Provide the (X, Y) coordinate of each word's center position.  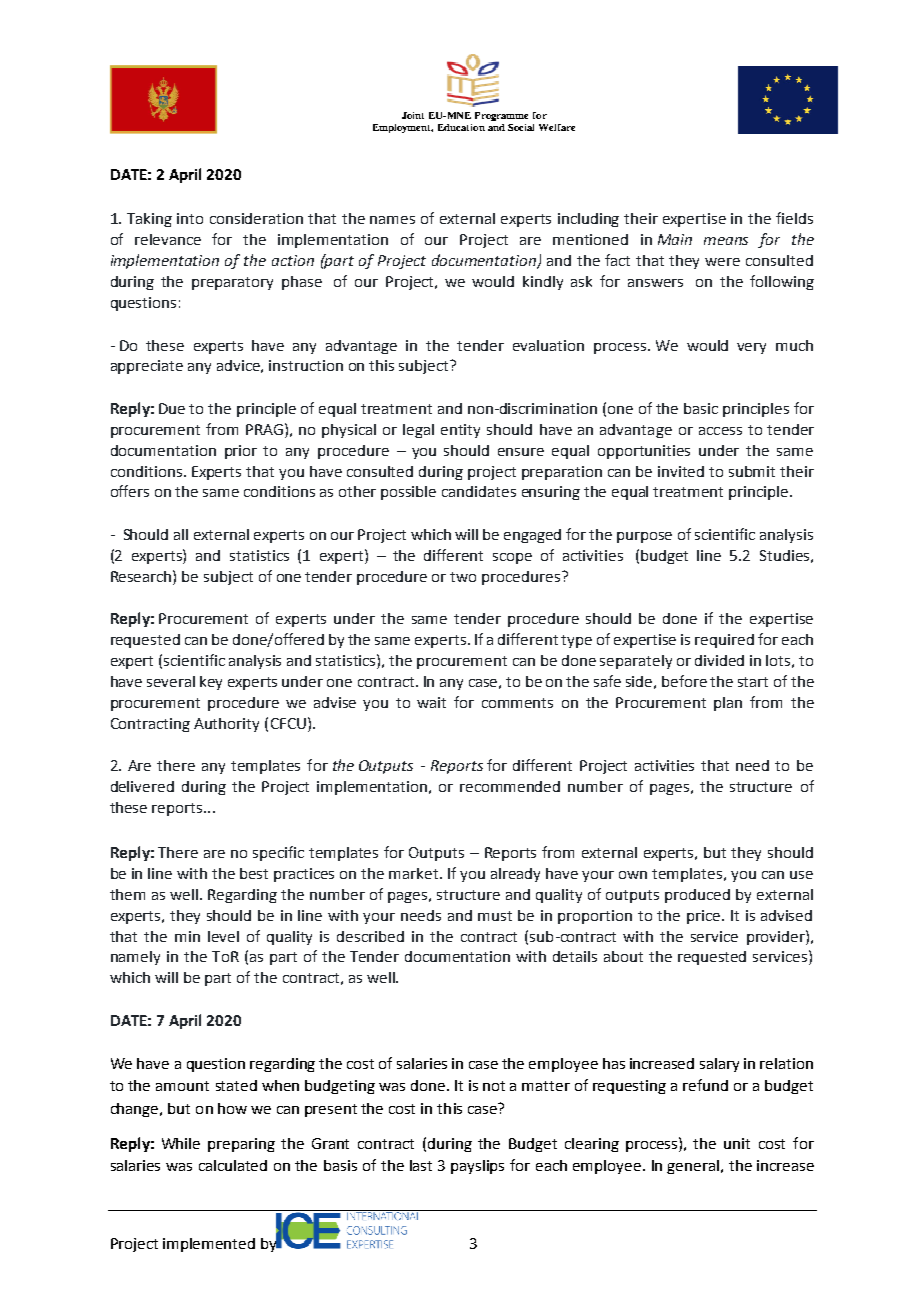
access (720, 431)
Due (172, 408)
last (421, 1165)
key (211, 683)
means (726, 241)
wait (431, 702)
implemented (209, 1245)
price (705, 917)
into (190, 218)
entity (460, 431)
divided (719, 660)
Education (461, 127)
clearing (592, 1145)
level (223, 936)
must (495, 916)
